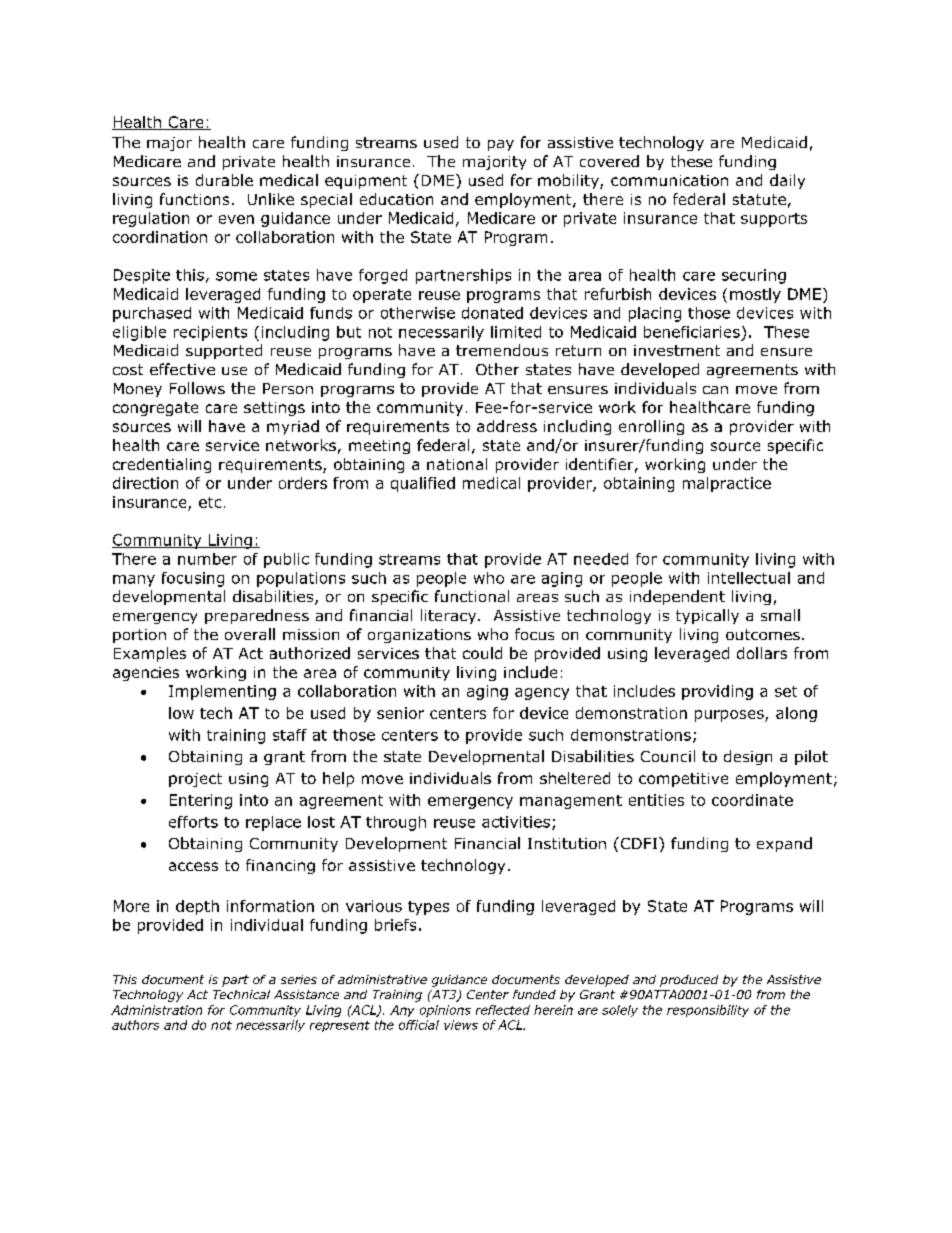  Describe the element at coordinates (708, 1011) in the page. I see `responsibility` at that location.
